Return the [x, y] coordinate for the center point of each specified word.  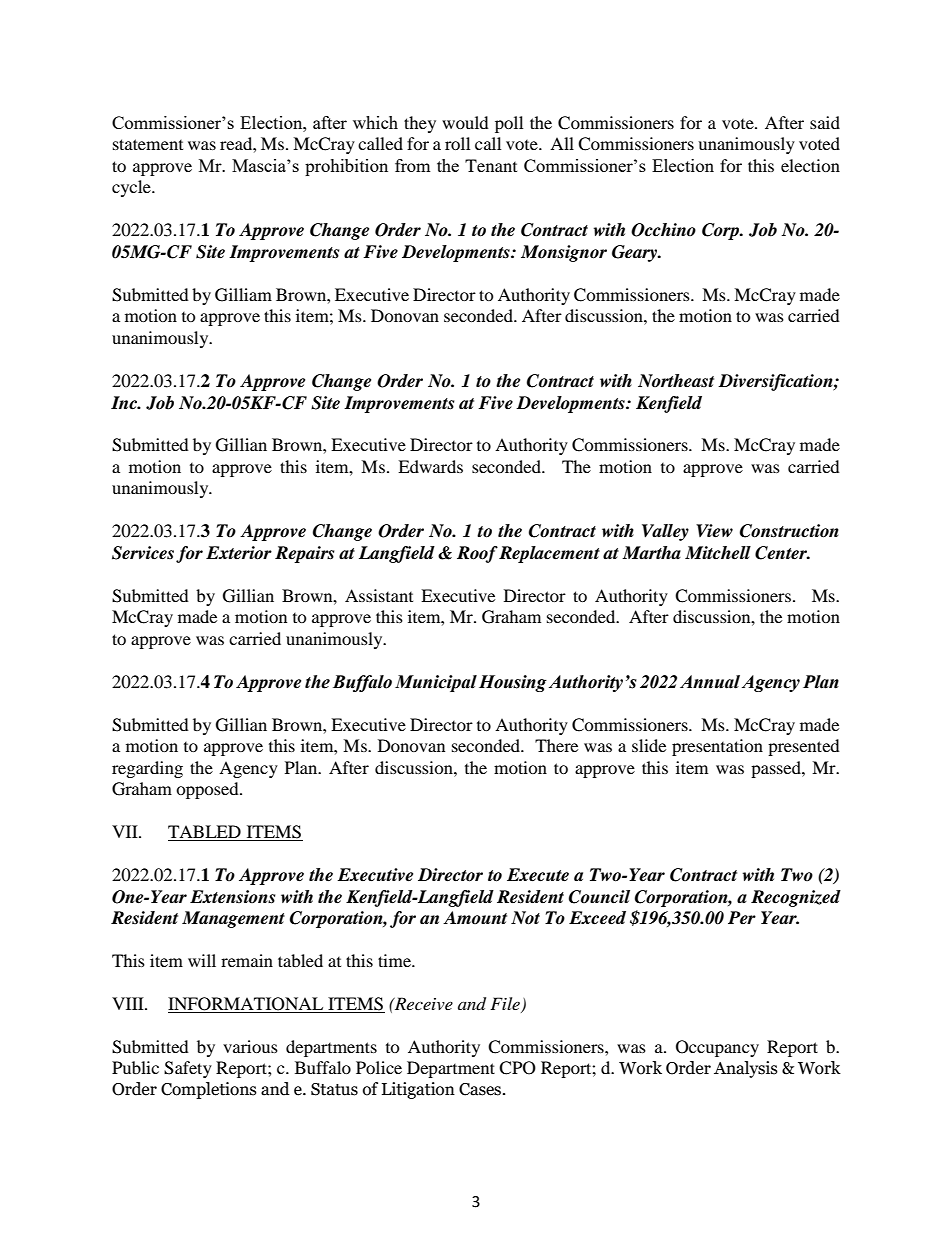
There [556, 745]
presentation [717, 747]
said [825, 122]
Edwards [430, 466]
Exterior [239, 553]
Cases [480, 1089]
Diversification [776, 382]
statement [148, 144]
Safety [188, 1069]
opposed [208, 790]
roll [457, 143]
